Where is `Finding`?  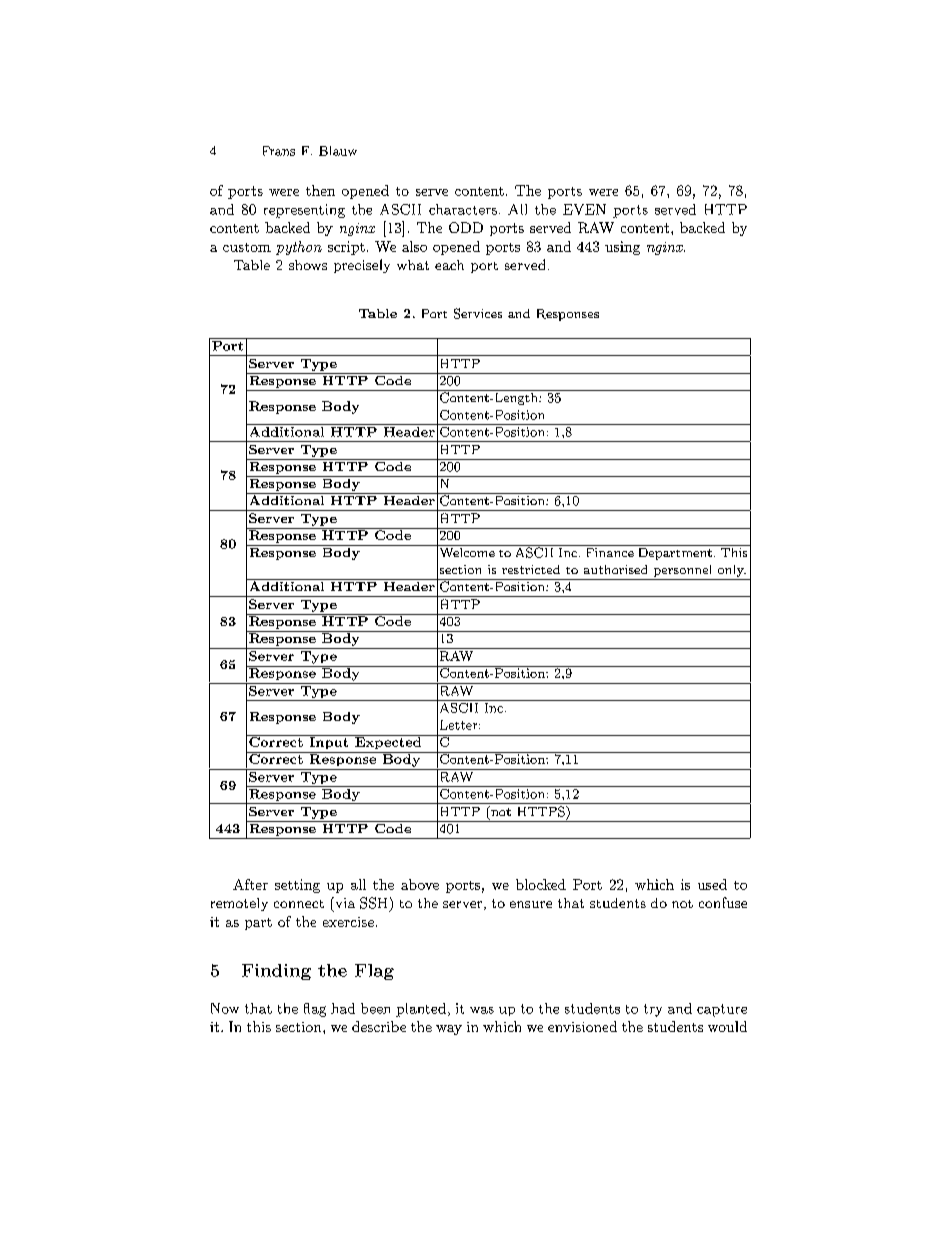 Finding is located at coordinates (276, 972).
